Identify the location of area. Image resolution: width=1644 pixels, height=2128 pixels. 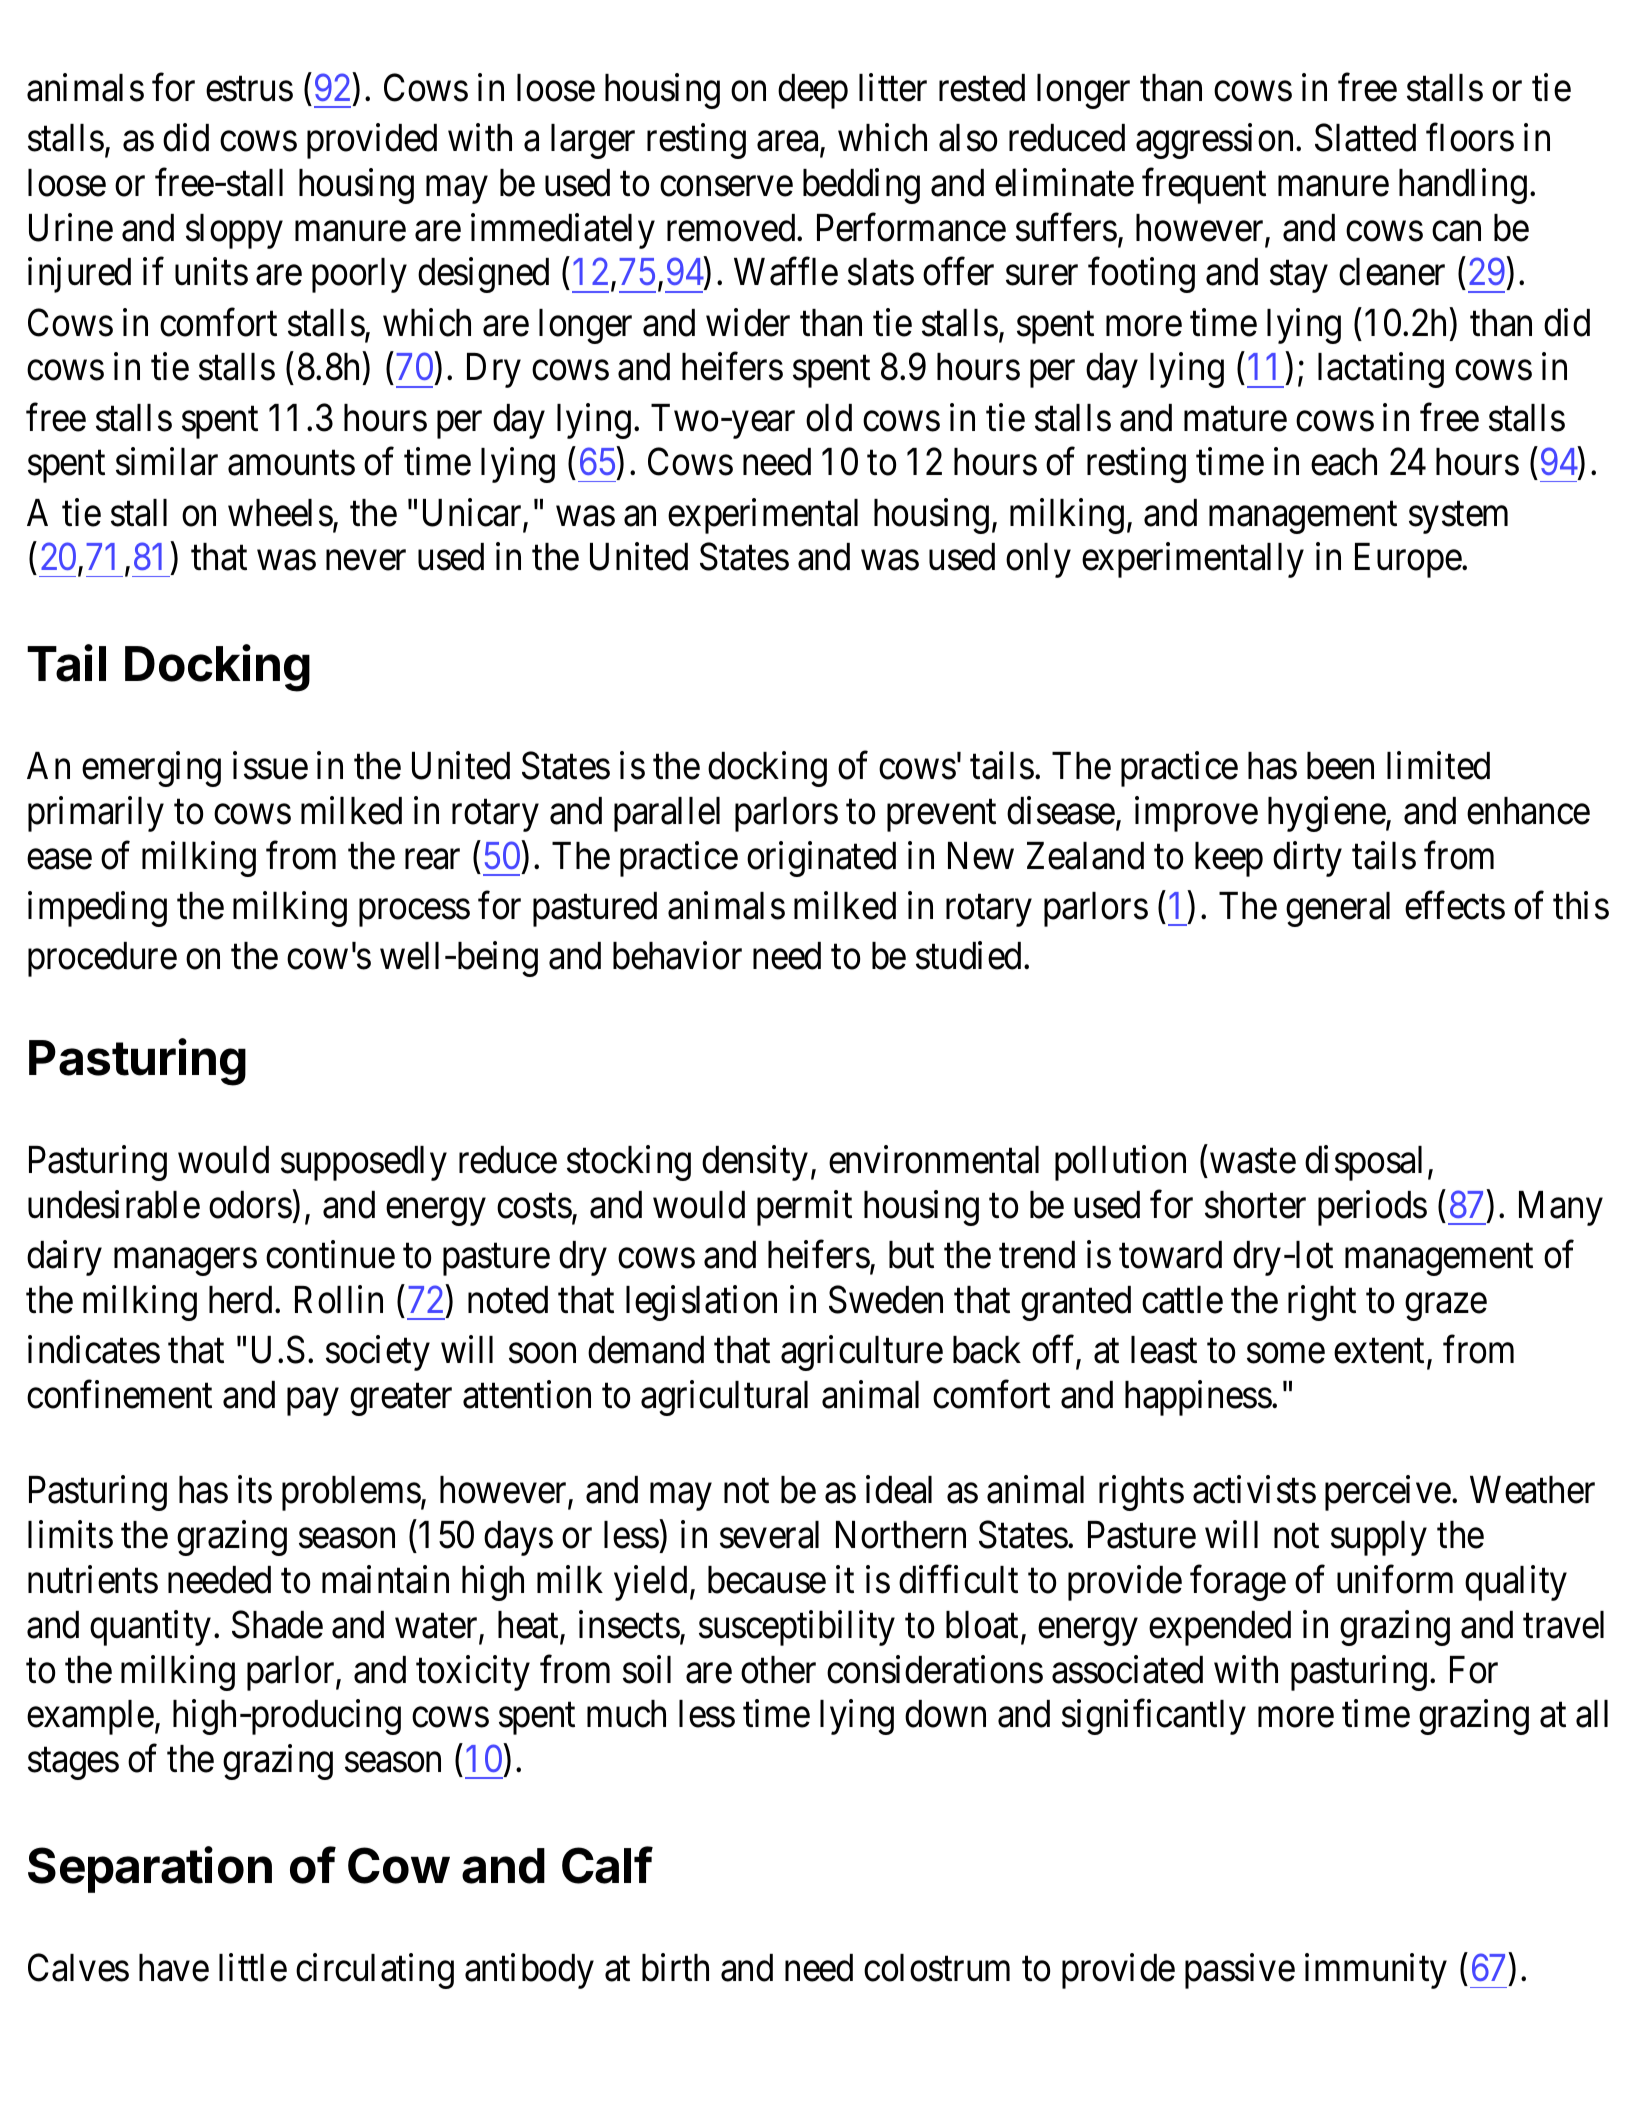
(789, 143).
